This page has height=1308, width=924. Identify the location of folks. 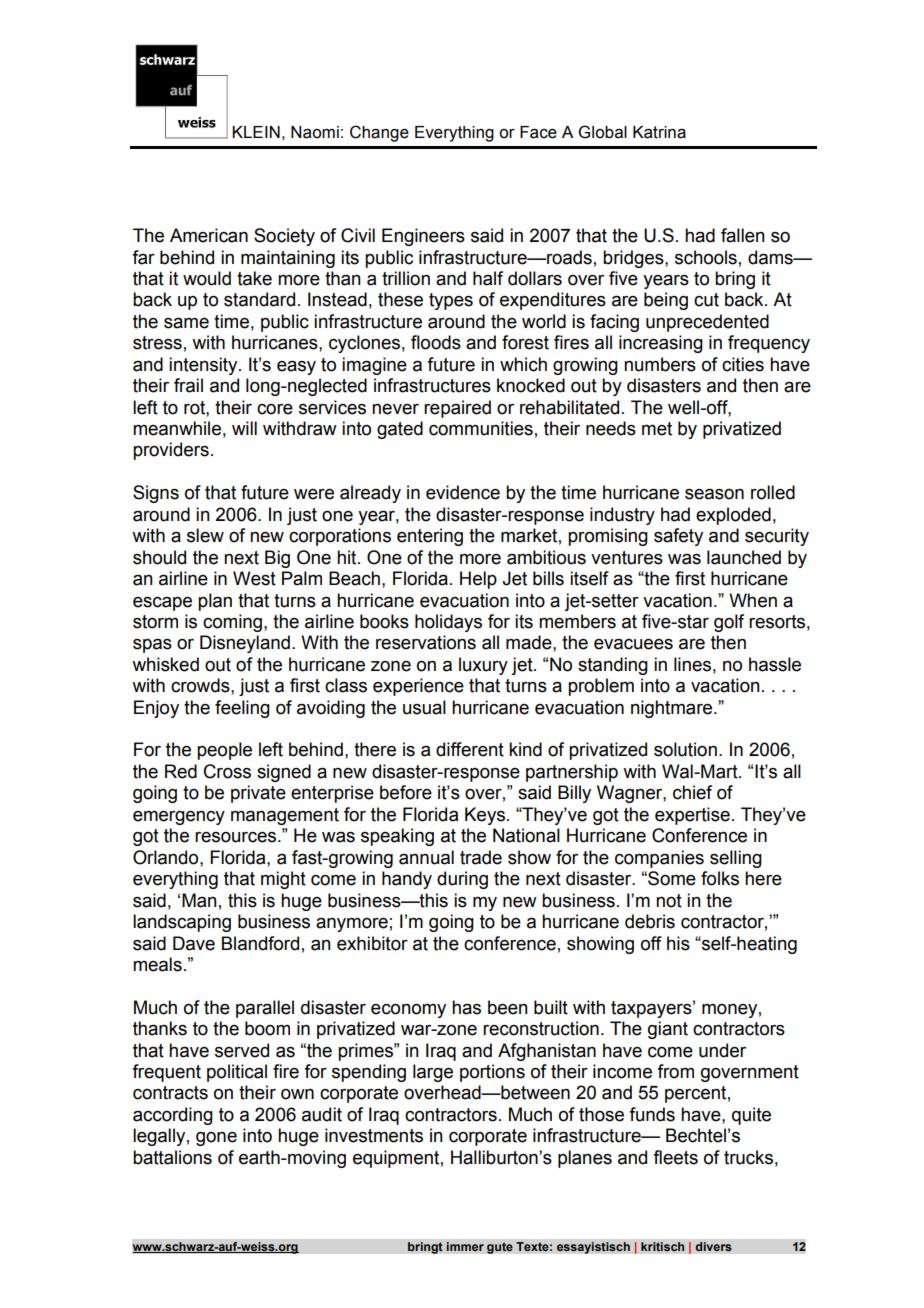
(720, 878).
